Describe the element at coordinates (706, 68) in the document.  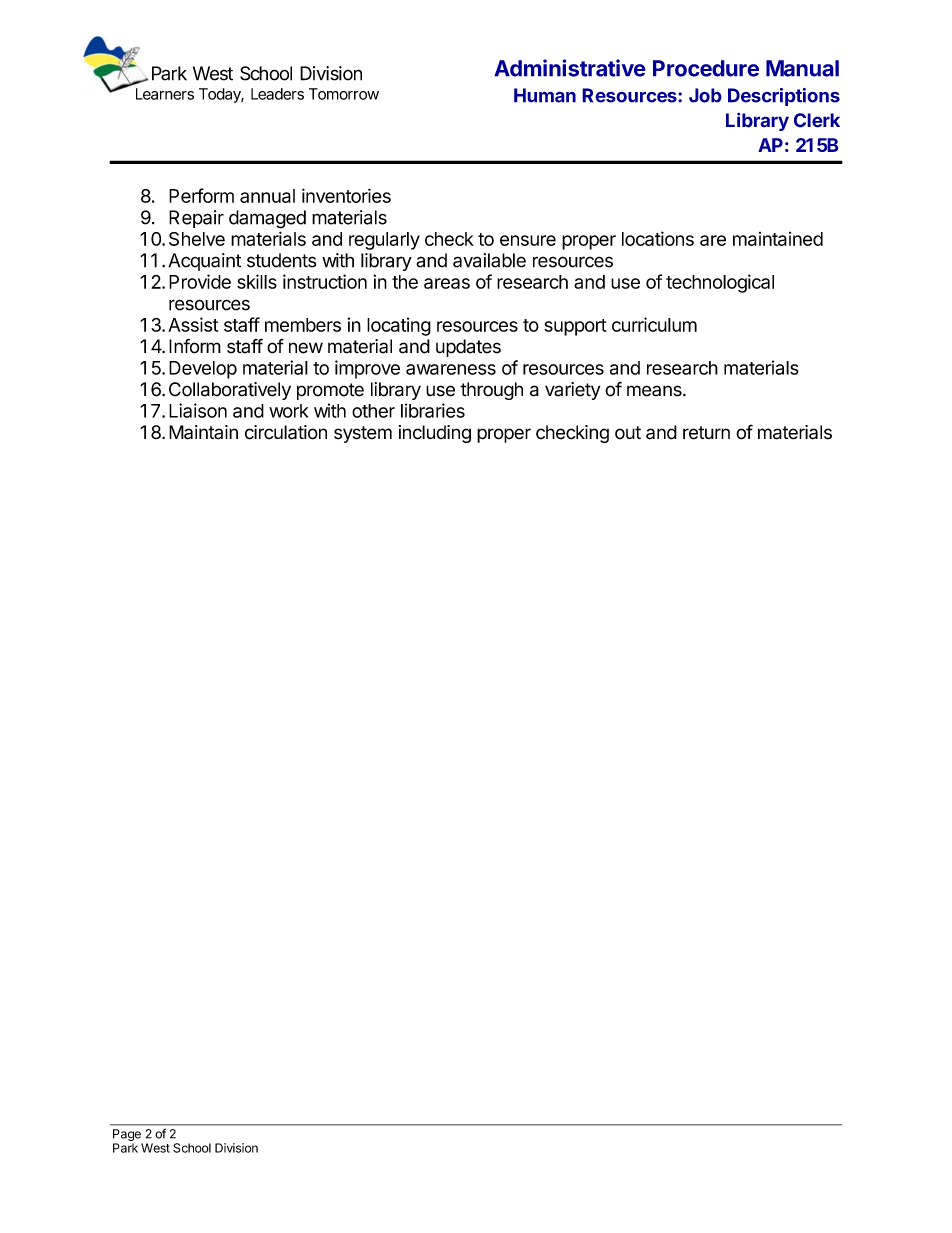
I see `Procedure` at that location.
